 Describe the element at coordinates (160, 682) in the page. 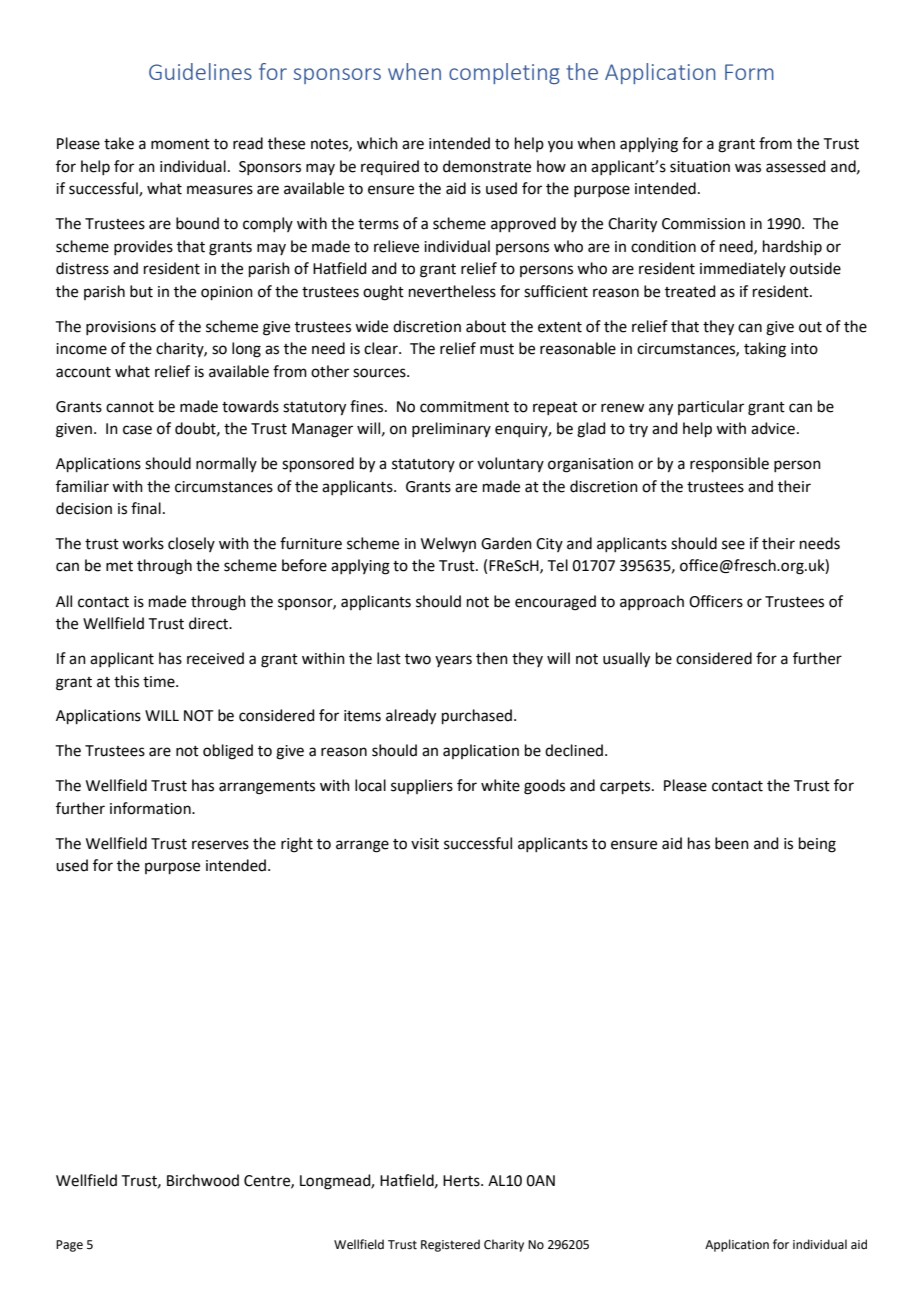

I see `time` at that location.
